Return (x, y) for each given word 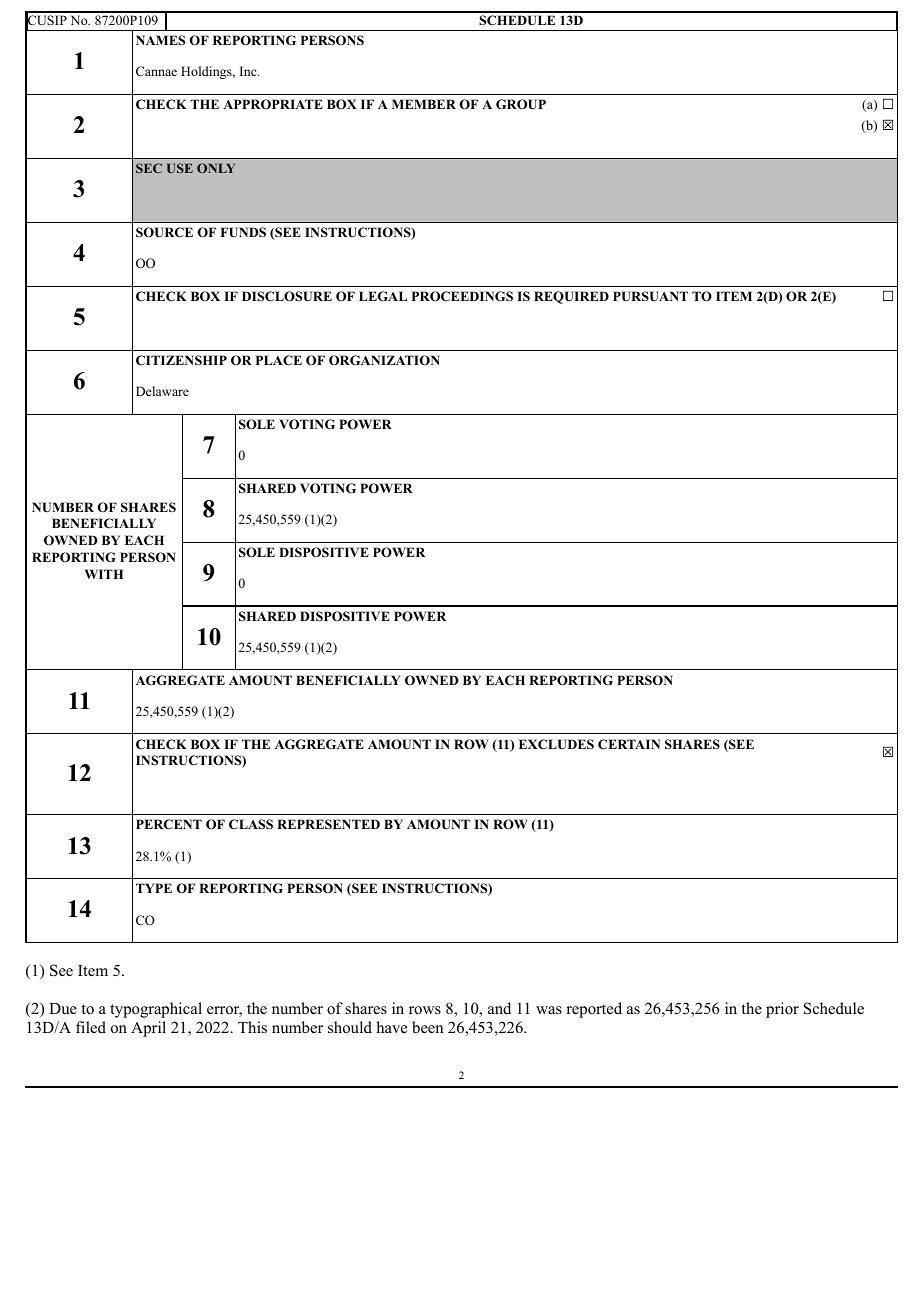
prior (782, 1010)
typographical (156, 1010)
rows (425, 1010)
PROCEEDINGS (462, 296)
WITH (104, 574)
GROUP (521, 104)
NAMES (160, 40)
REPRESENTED (328, 824)
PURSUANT (650, 296)
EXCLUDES (556, 744)
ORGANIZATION (384, 360)
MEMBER (424, 104)
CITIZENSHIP (181, 360)
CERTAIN (629, 744)
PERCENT (169, 824)
